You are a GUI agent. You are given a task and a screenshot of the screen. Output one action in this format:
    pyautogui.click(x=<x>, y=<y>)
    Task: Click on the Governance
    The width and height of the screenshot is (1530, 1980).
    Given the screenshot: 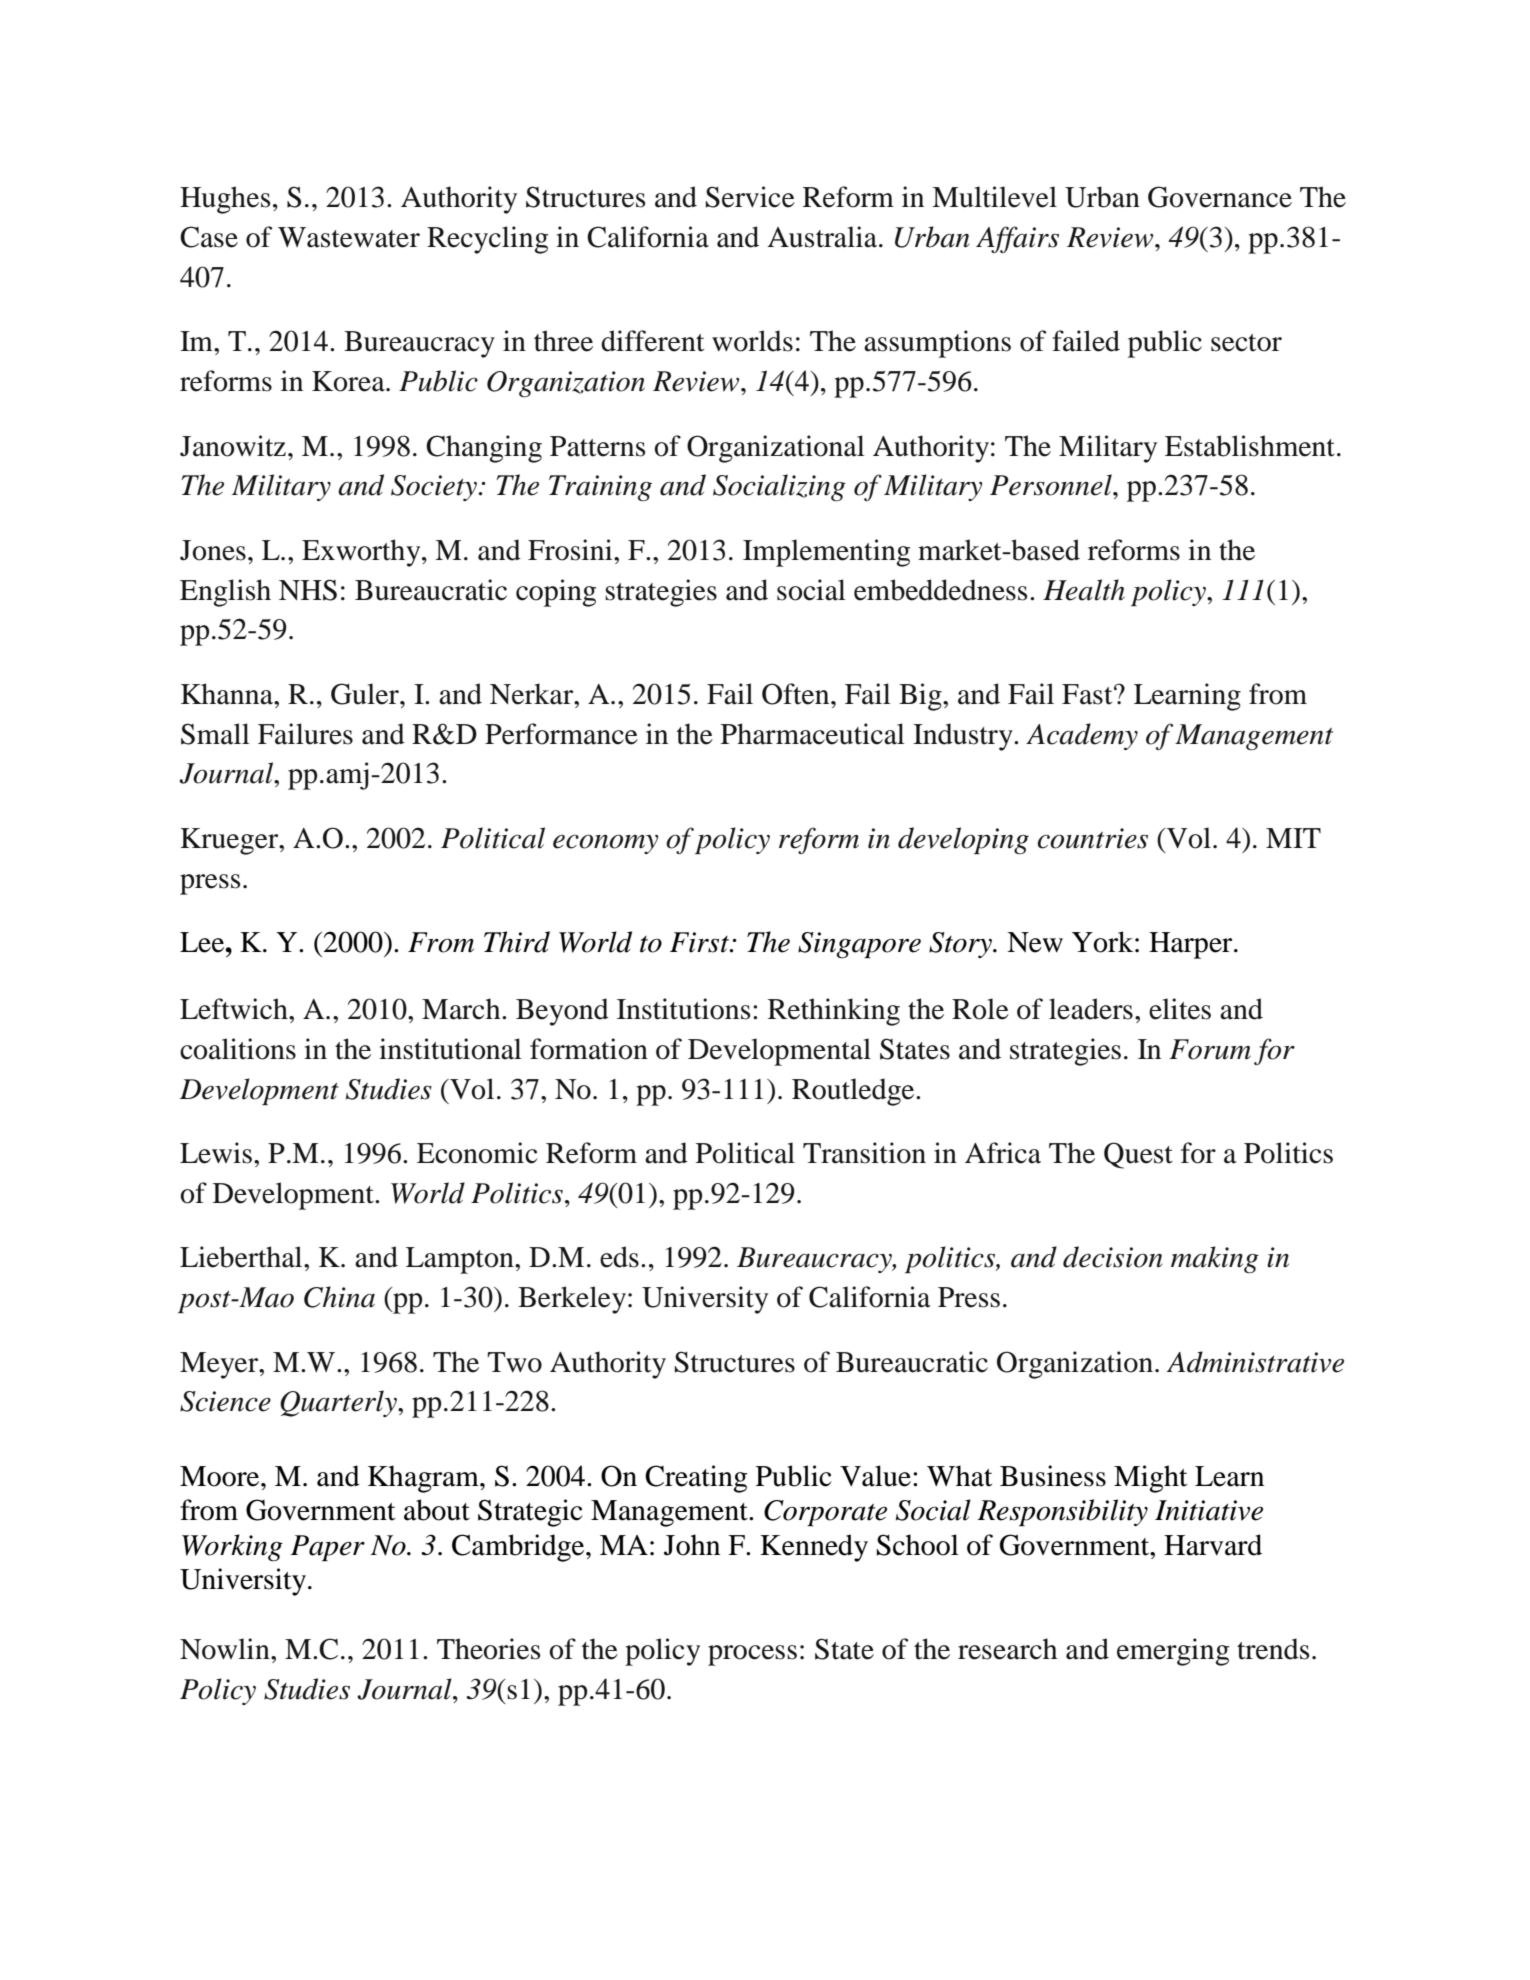 What is the action you would take?
    pyautogui.click(x=1220, y=197)
